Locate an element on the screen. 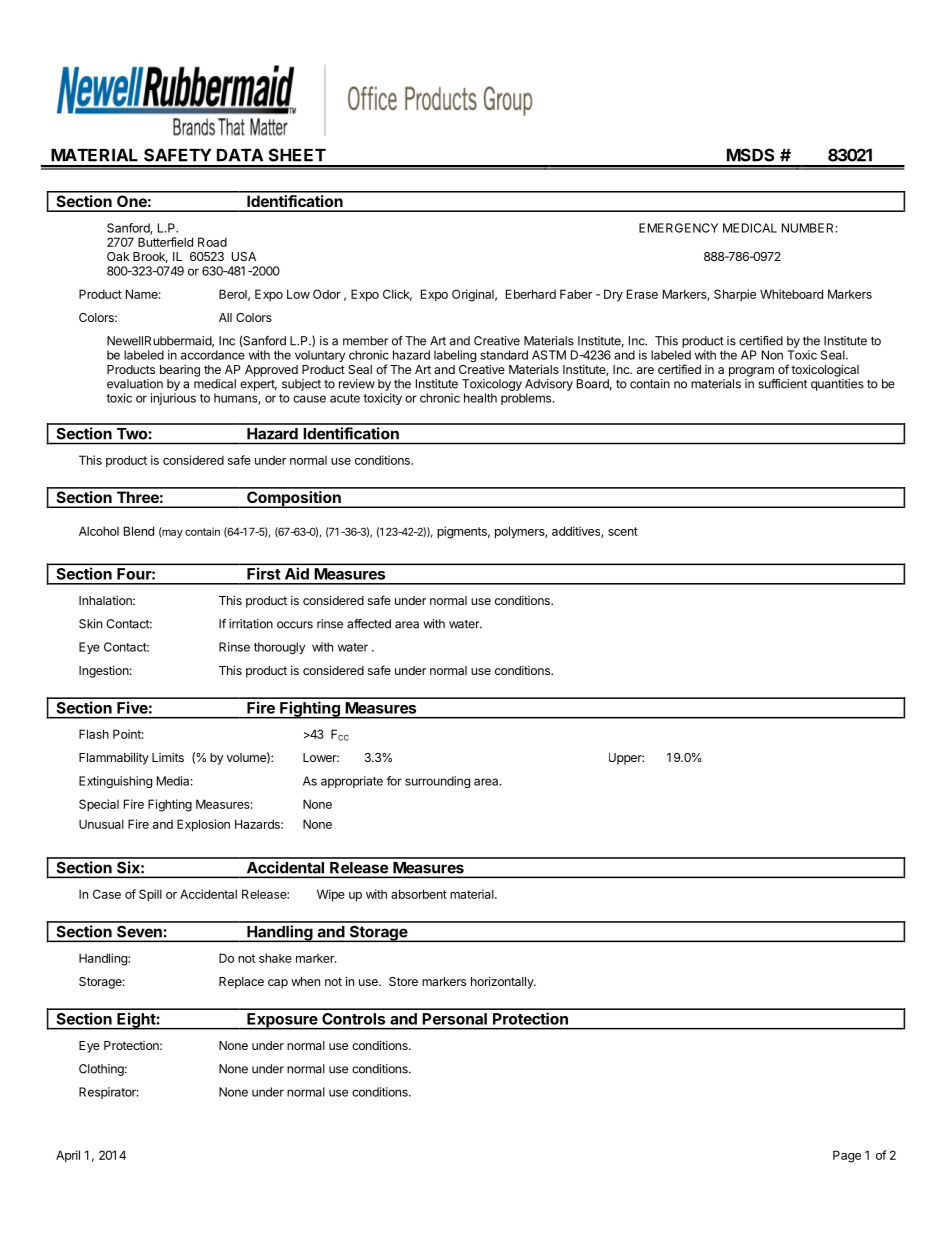 The image size is (952, 1233). affected is located at coordinates (369, 624).
